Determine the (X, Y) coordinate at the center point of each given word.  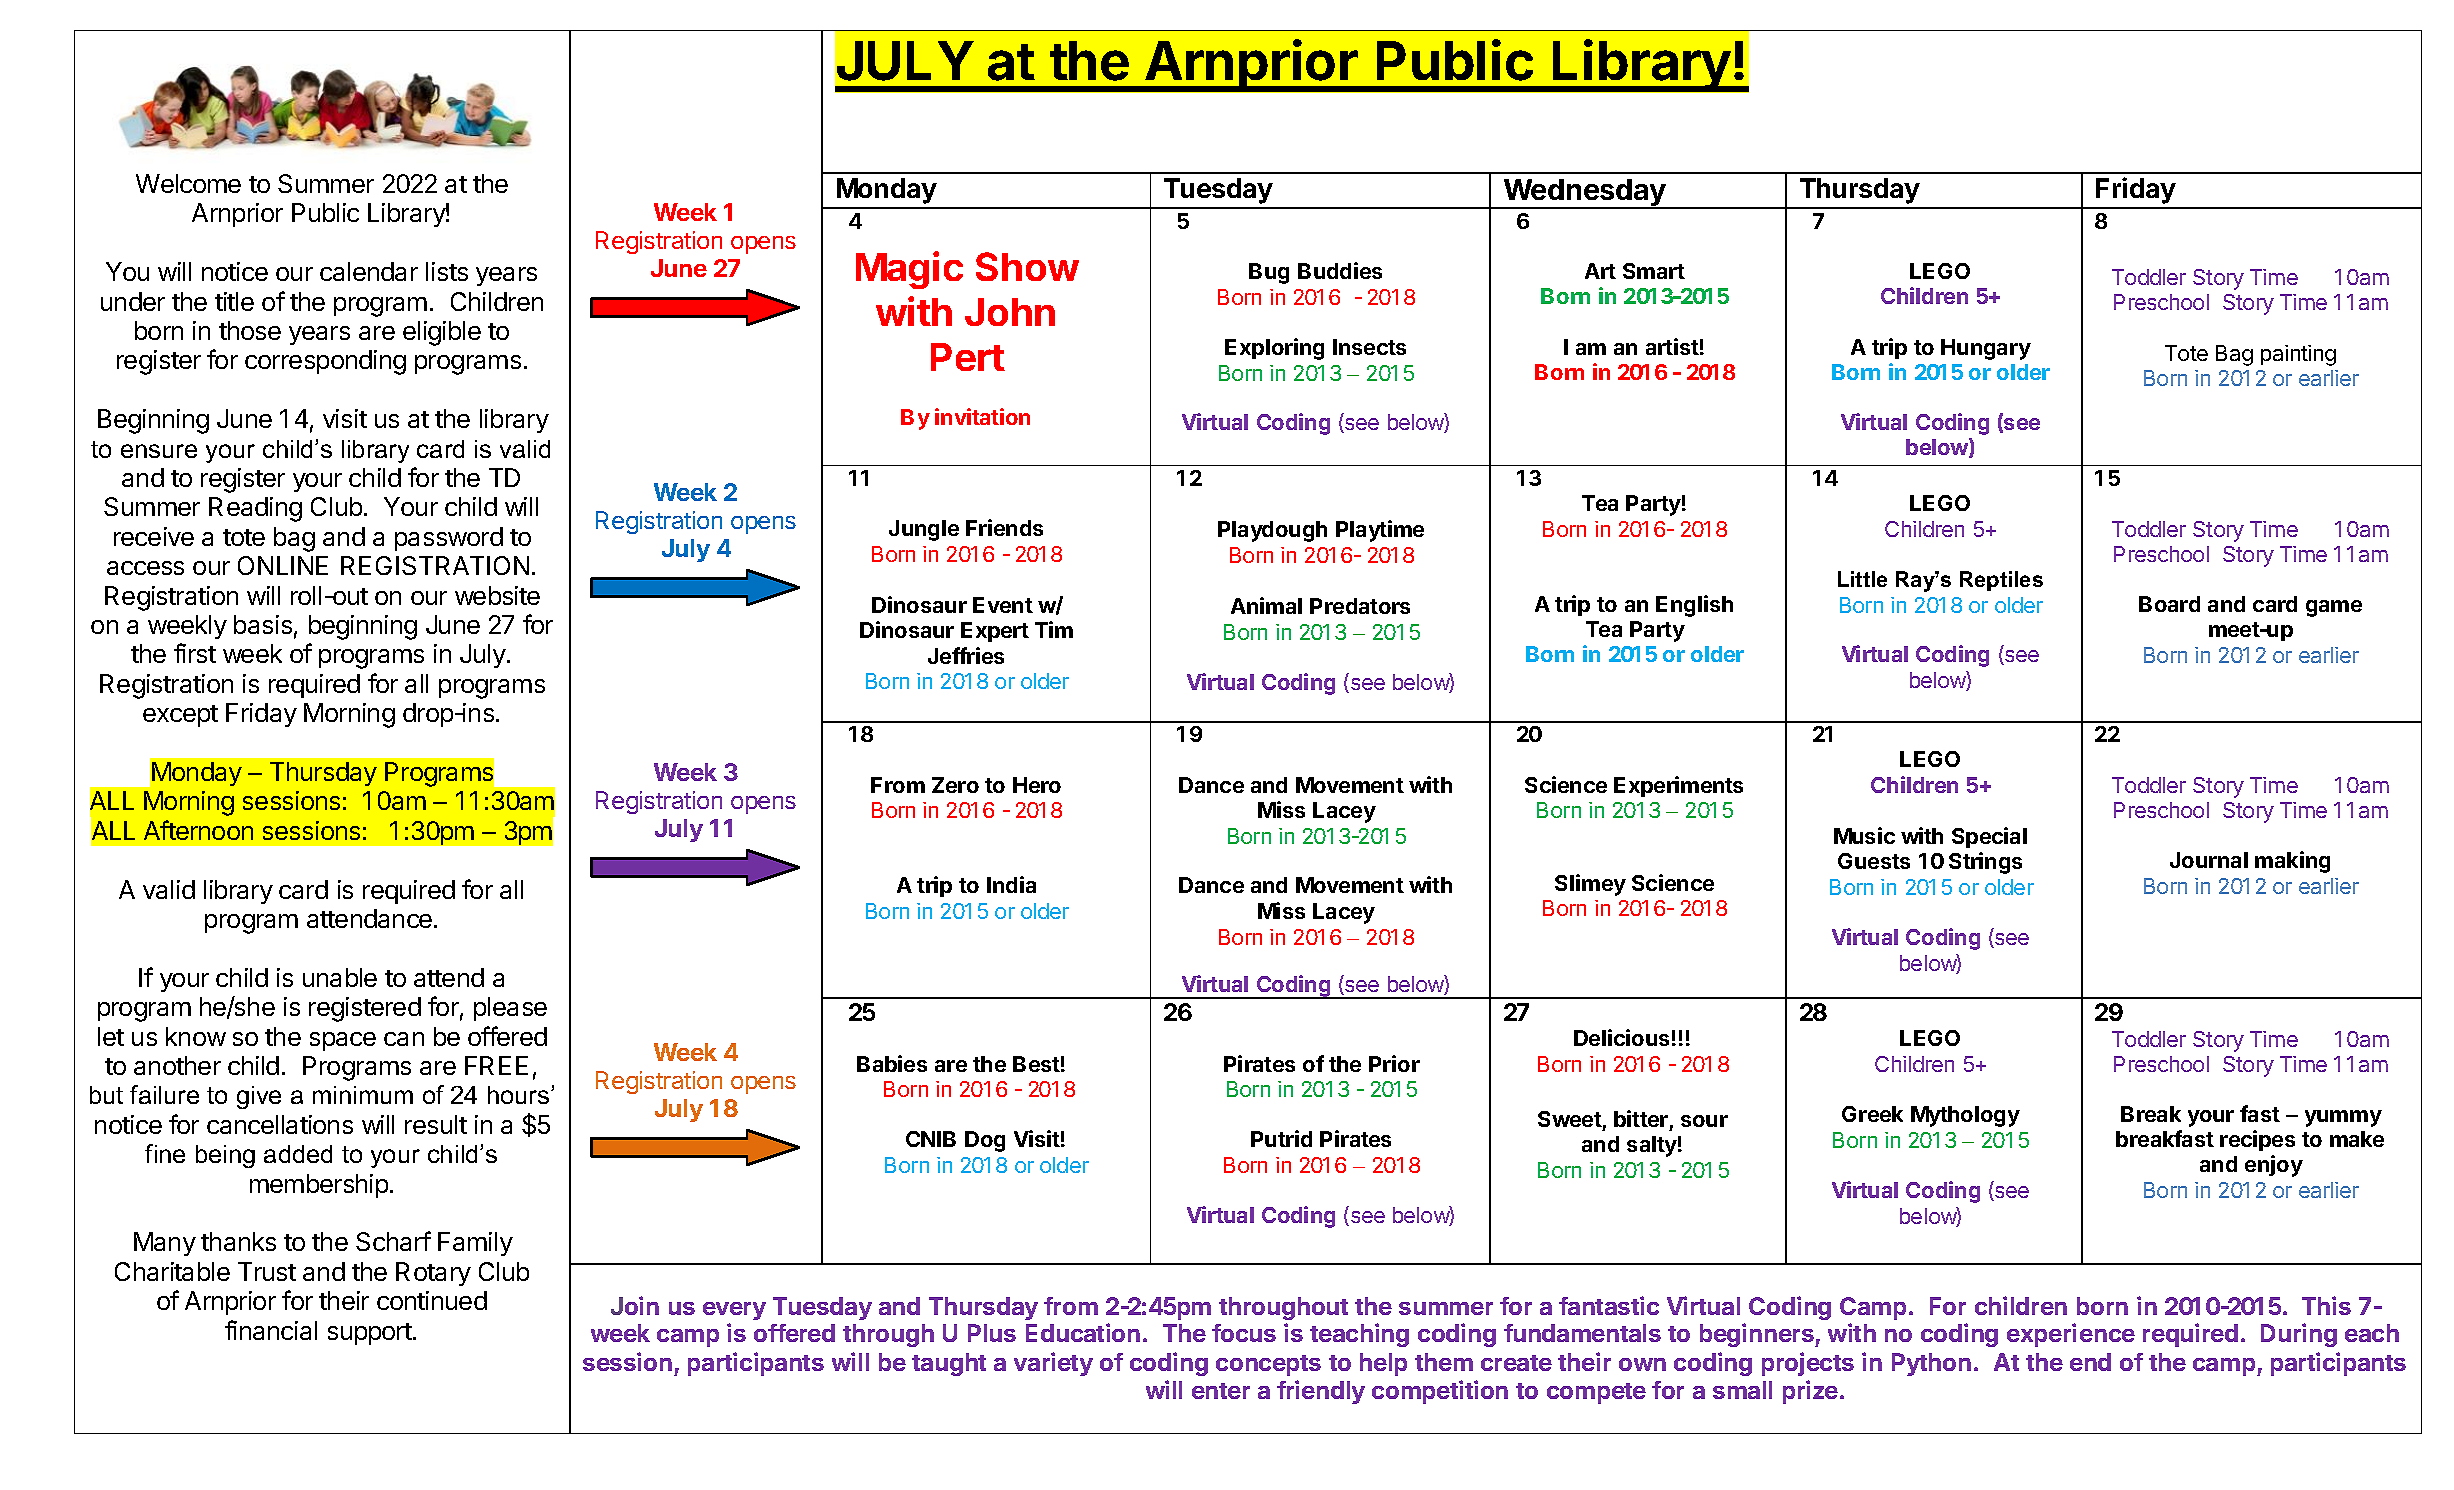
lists (447, 271)
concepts (1268, 1365)
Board (2169, 604)
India (1011, 884)
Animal (1266, 605)
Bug (1269, 273)
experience (2071, 1335)
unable (340, 977)
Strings (1985, 863)
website (497, 595)
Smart (1654, 271)
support (371, 1334)
